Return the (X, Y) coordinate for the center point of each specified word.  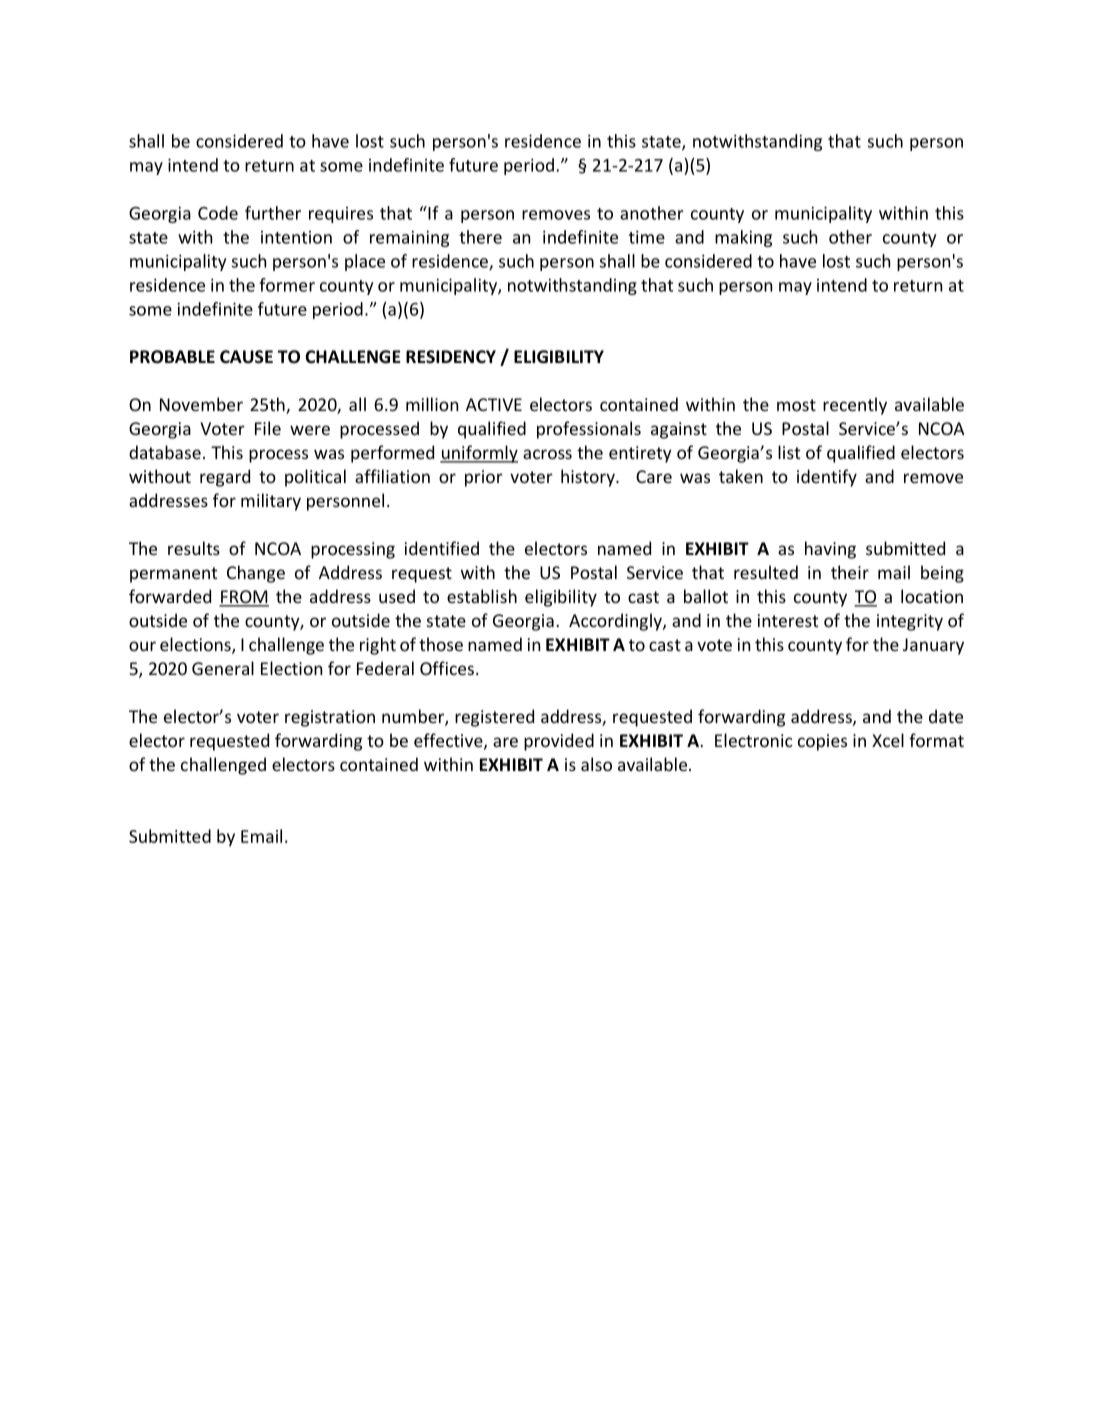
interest (788, 620)
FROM (244, 598)
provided (559, 742)
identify (827, 478)
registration (330, 718)
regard (225, 478)
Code (218, 213)
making (743, 238)
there (480, 237)
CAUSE (246, 357)
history (589, 478)
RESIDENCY (451, 356)
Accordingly (616, 622)
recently (855, 406)
